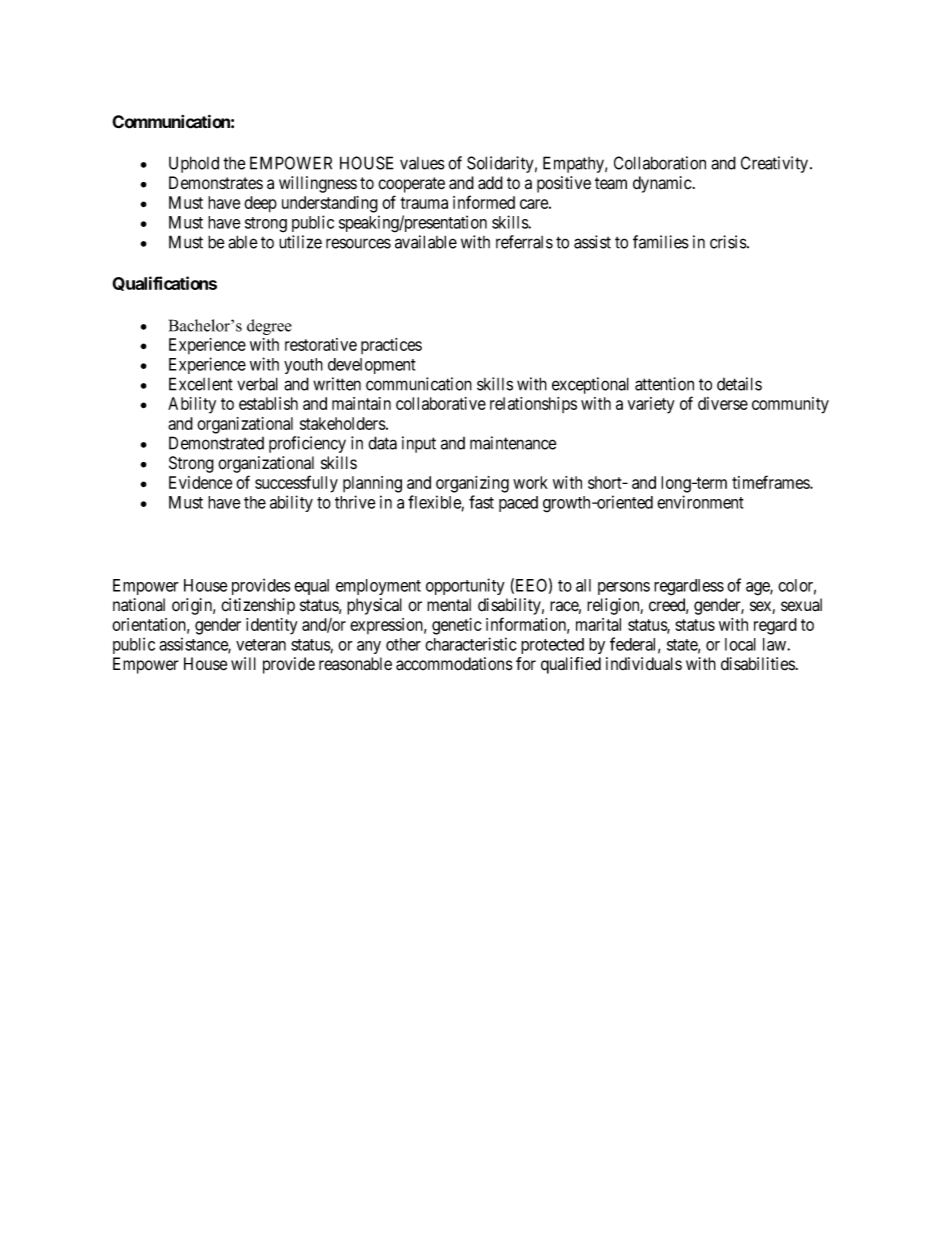 The width and height of the document is (952, 1233). What do you see at coordinates (216, 183) in the document?
I see `Demonstrates` at bounding box center [216, 183].
